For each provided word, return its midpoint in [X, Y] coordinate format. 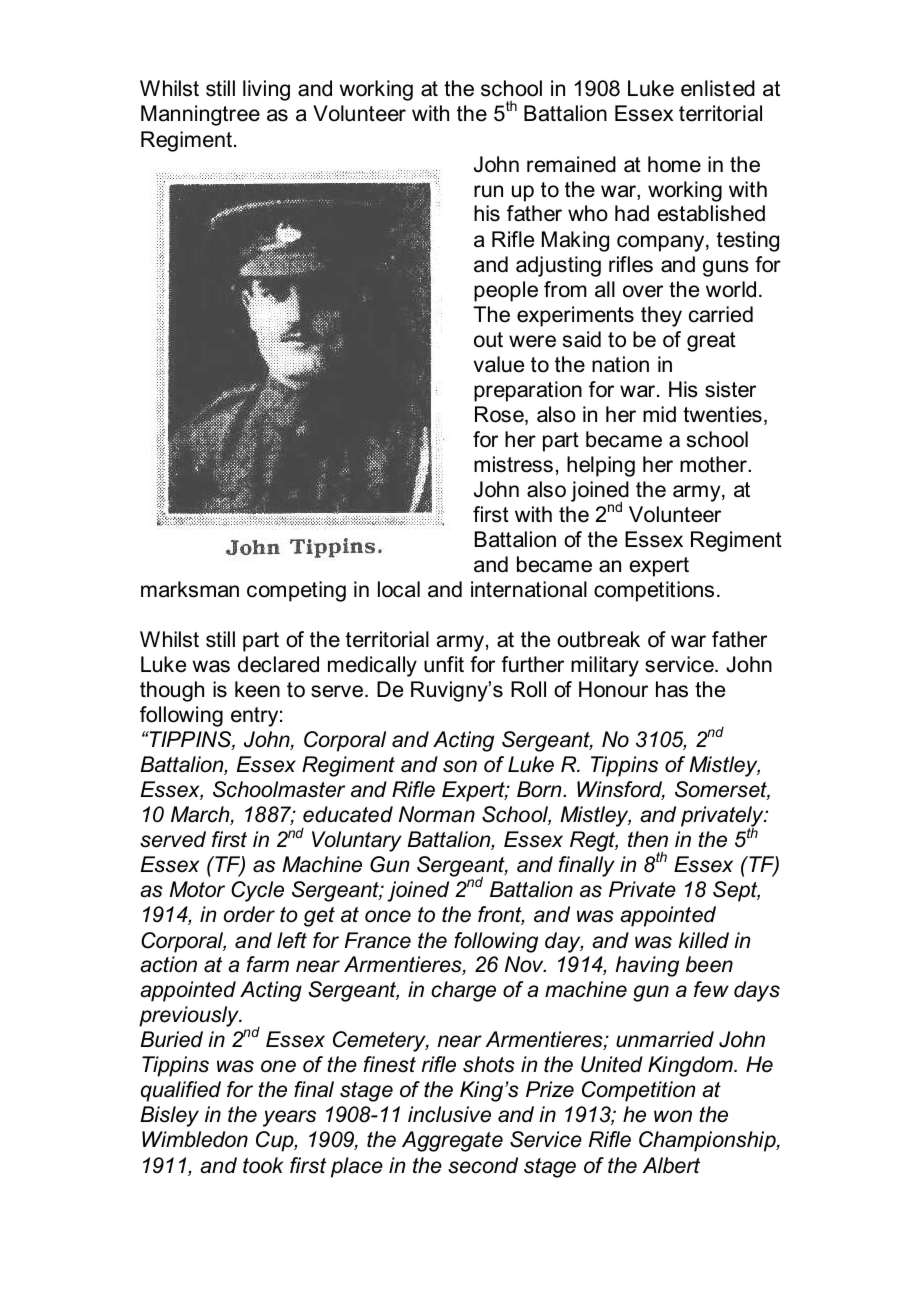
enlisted [718, 88]
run [488, 191]
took [263, 1165]
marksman [190, 589]
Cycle [257, 891]
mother [714, 464]
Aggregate [452, 1141]
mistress [513, 464]
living [266, 90]
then [648, 839]
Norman [437, 814]
